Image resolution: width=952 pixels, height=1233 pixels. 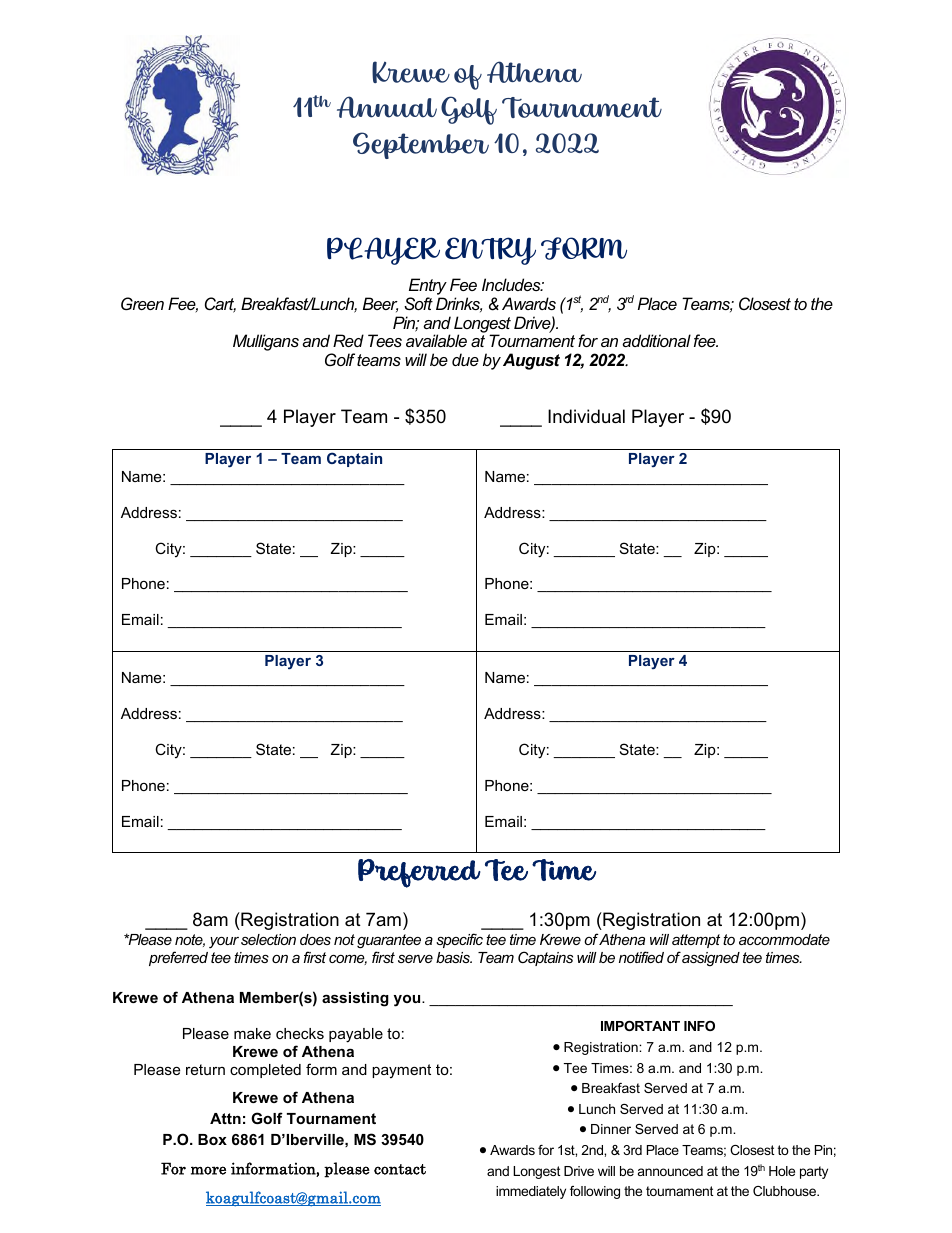 I want to click on selection, so click(x=268, y=939).
